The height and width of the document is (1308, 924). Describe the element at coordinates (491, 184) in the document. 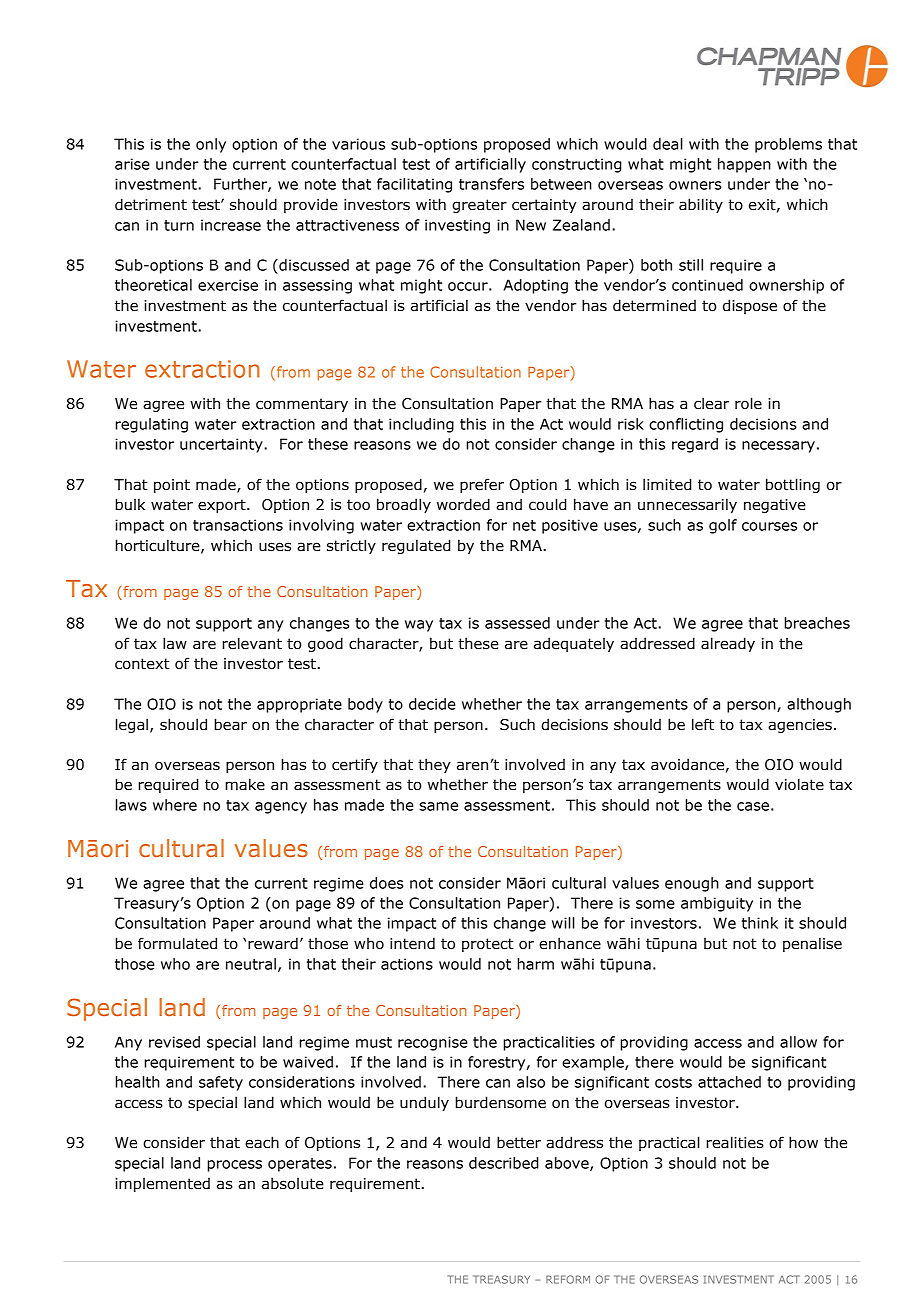

I see `transfers` at that location.
